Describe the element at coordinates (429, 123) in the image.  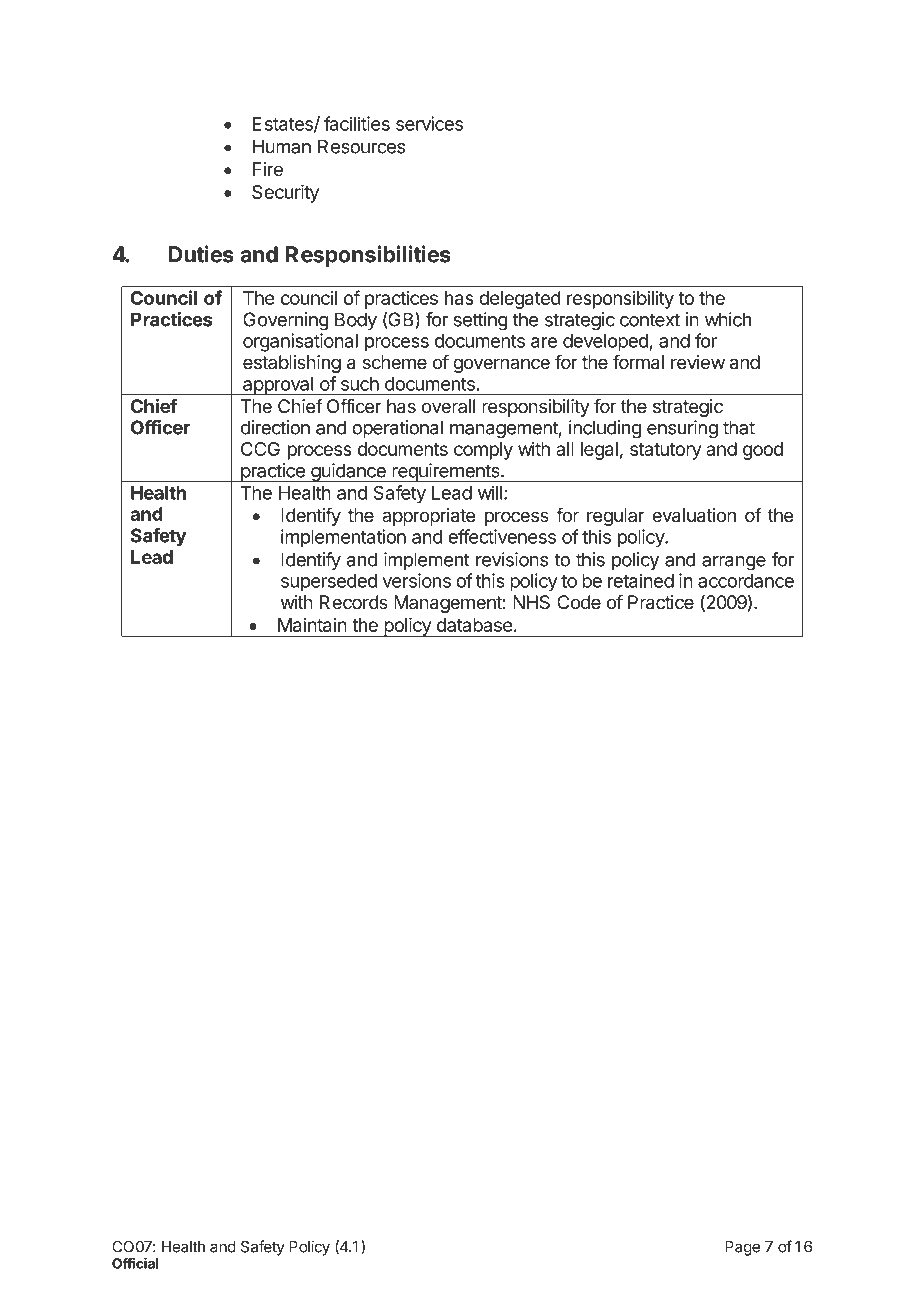
I see `services` at that location.
